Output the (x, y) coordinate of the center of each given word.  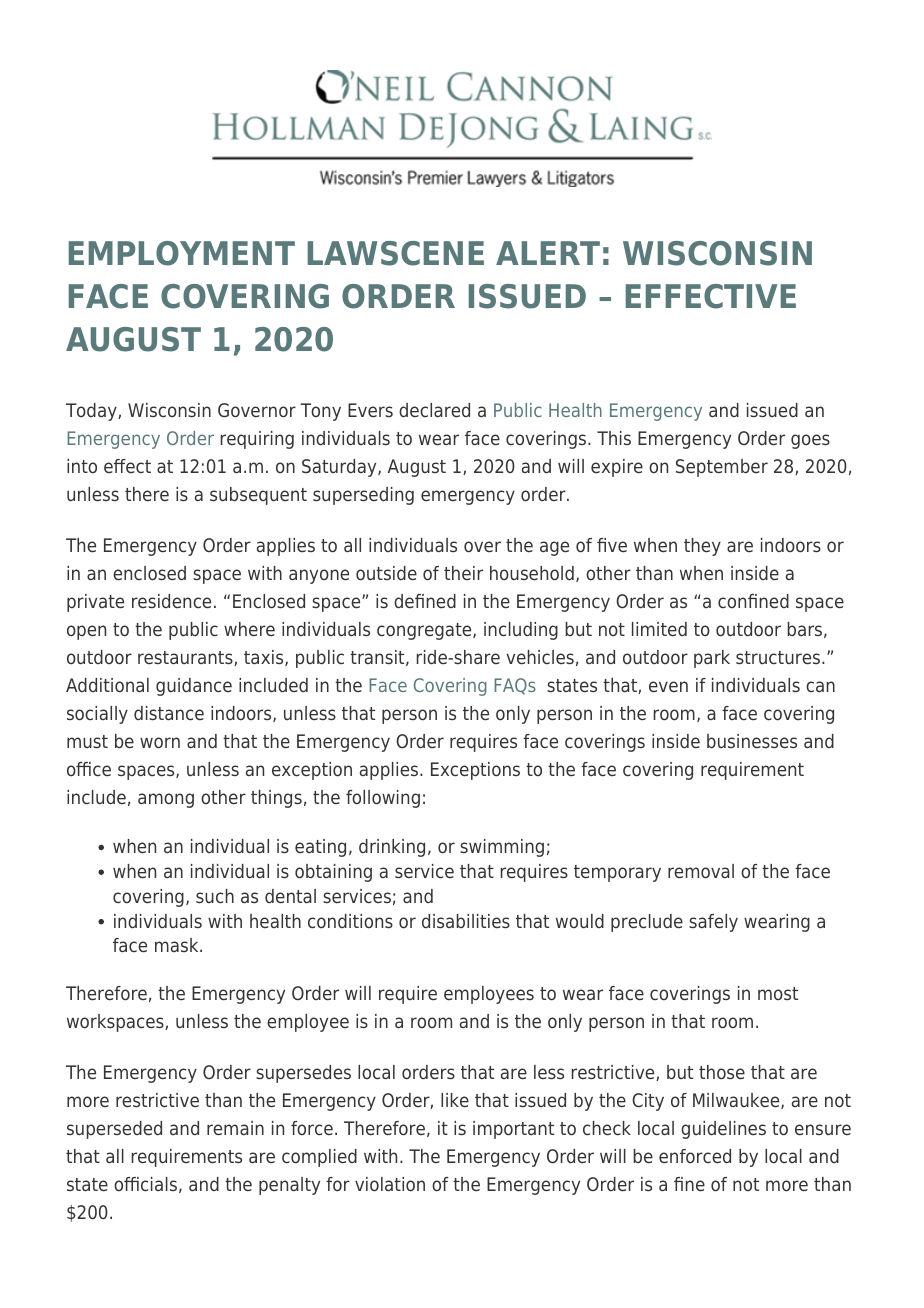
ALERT (548, 253)
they (702, 547)
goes (810, 441)
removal (701, 871)
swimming (502, 848)
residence (171, 601)
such (215, 896)
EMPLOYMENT (182, 253)
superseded (114, 1130)
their (463, 573)
